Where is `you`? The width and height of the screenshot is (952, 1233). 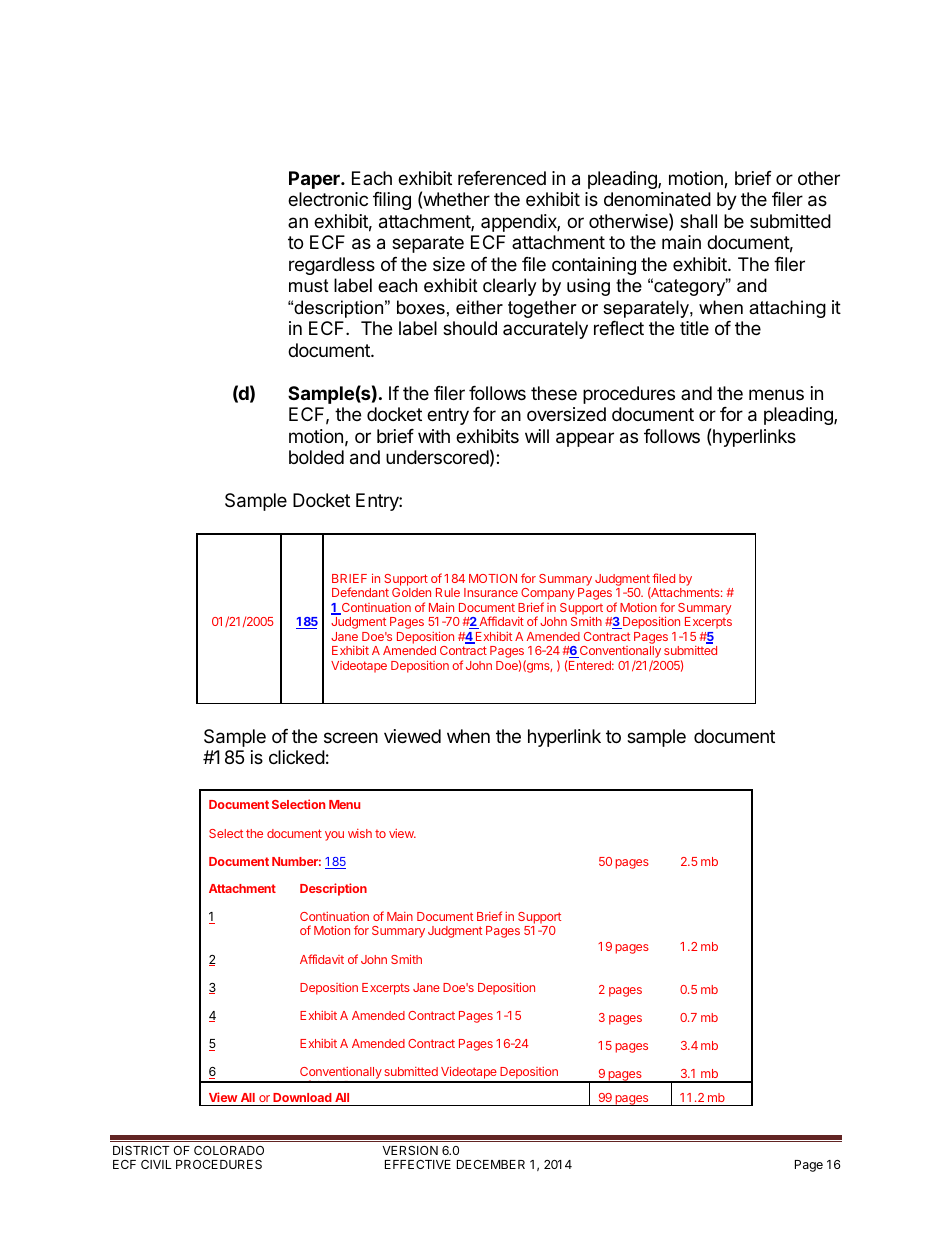
you is located at coordinates (334, 836).
